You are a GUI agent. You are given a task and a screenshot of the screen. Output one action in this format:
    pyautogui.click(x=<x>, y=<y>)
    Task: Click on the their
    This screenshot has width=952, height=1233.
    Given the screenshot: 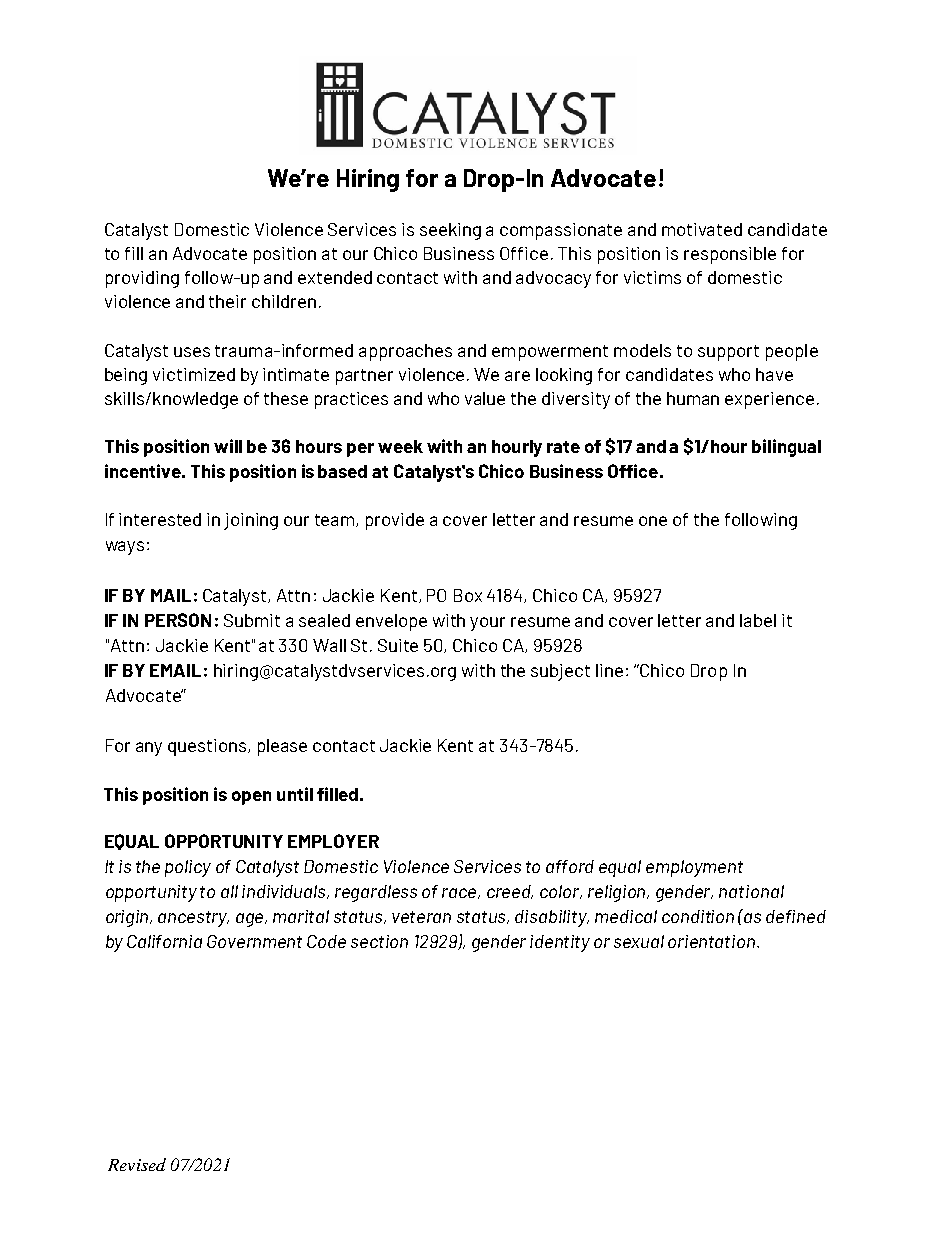 What is the action you would take?
    pyautogui.click(x=227, y=301)
